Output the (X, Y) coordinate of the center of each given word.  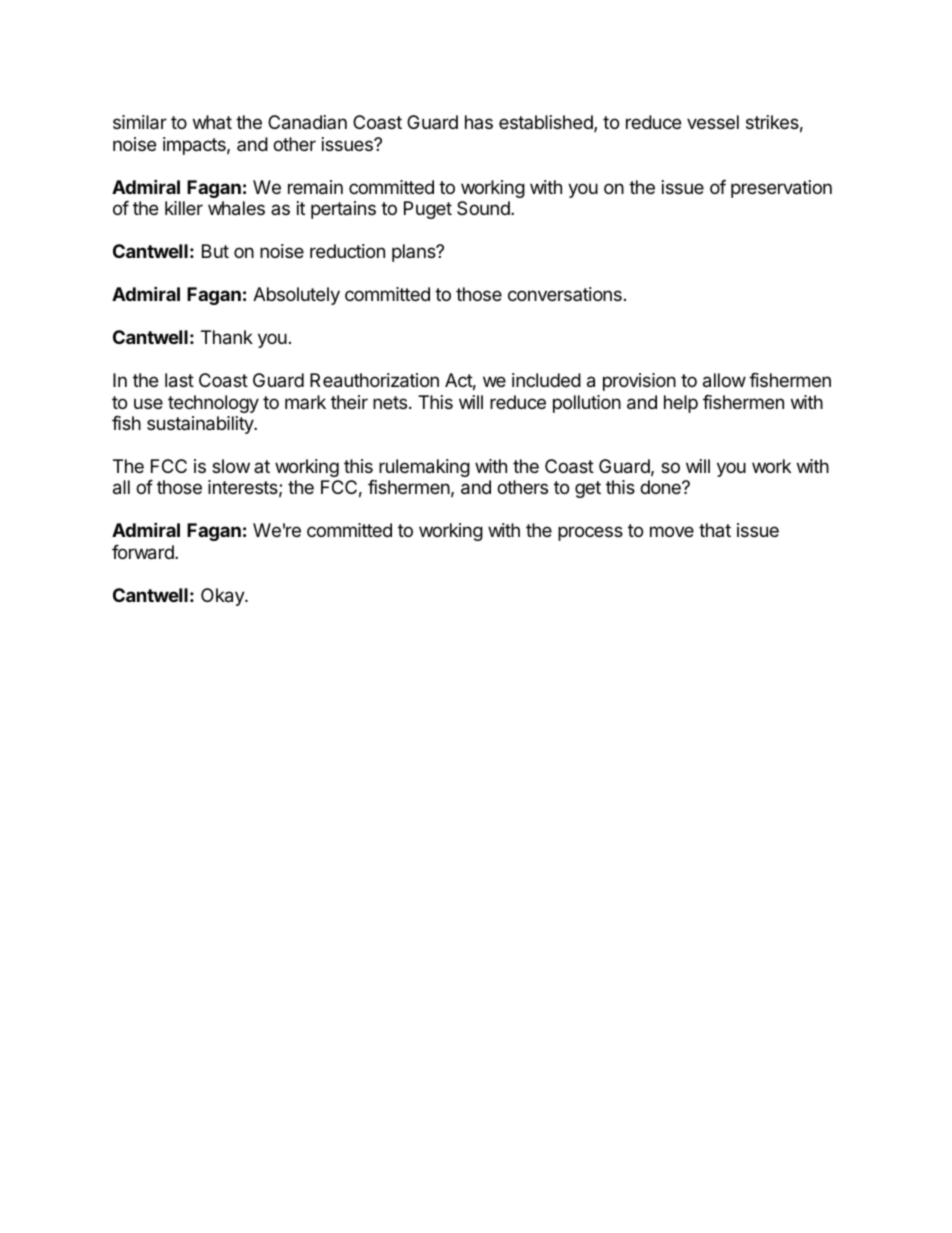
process (590, 533)
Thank (227, 337)
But (215, 251)
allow (724, 380)
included (546, 380)
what (212, 122)
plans (415, 253)
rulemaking (424, 468)
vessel (713, 122)
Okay (223, 597)
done (661, 487)
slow (231, 466)
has (479, 122)
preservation (781, 189)
